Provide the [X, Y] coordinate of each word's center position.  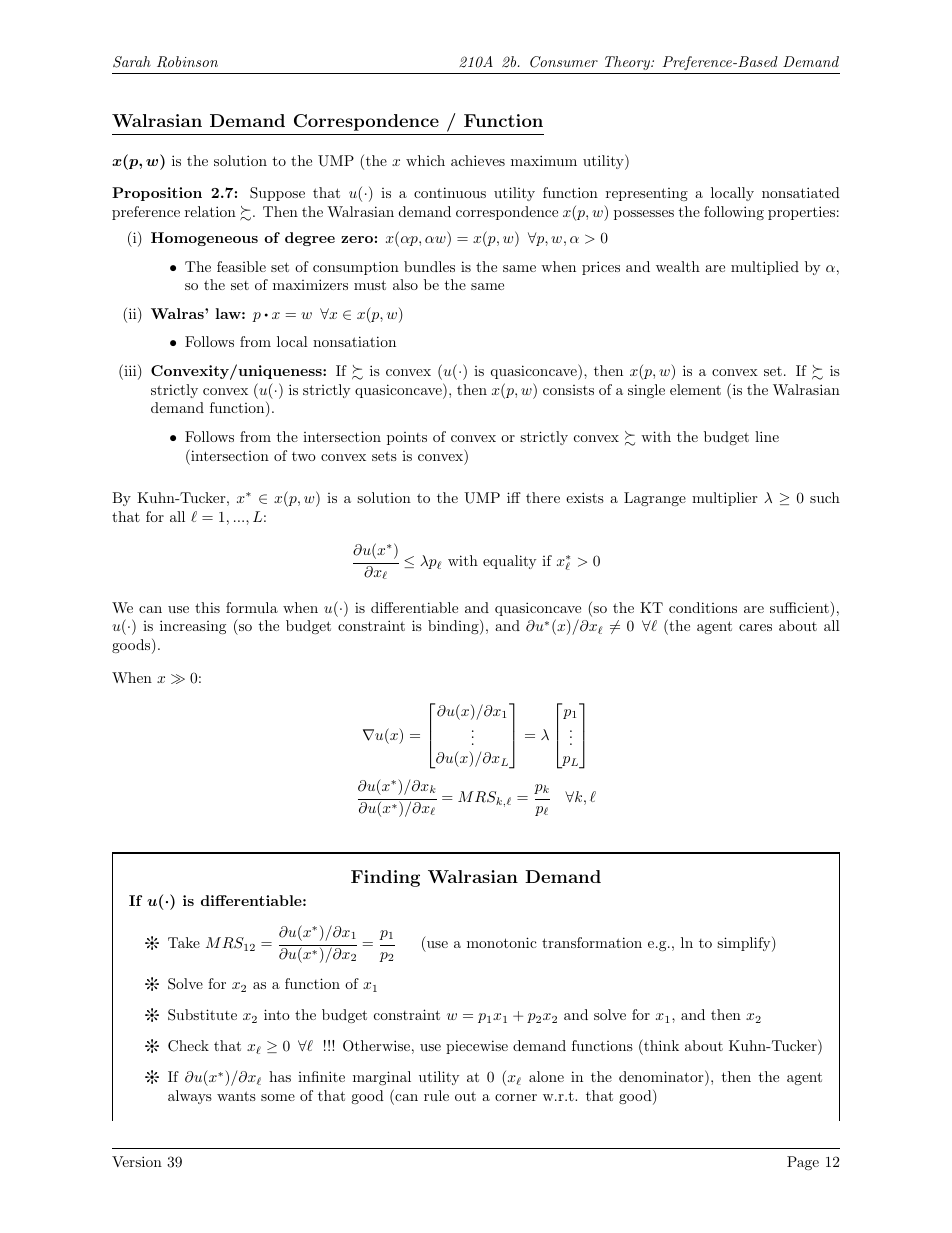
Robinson [187, 62]
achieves [478, 160]
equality [509, 562]
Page [803, 1163]
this [207, 607]
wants [236, 1096]
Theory [628, 63]
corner [516, 1097]
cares [755, 627]
